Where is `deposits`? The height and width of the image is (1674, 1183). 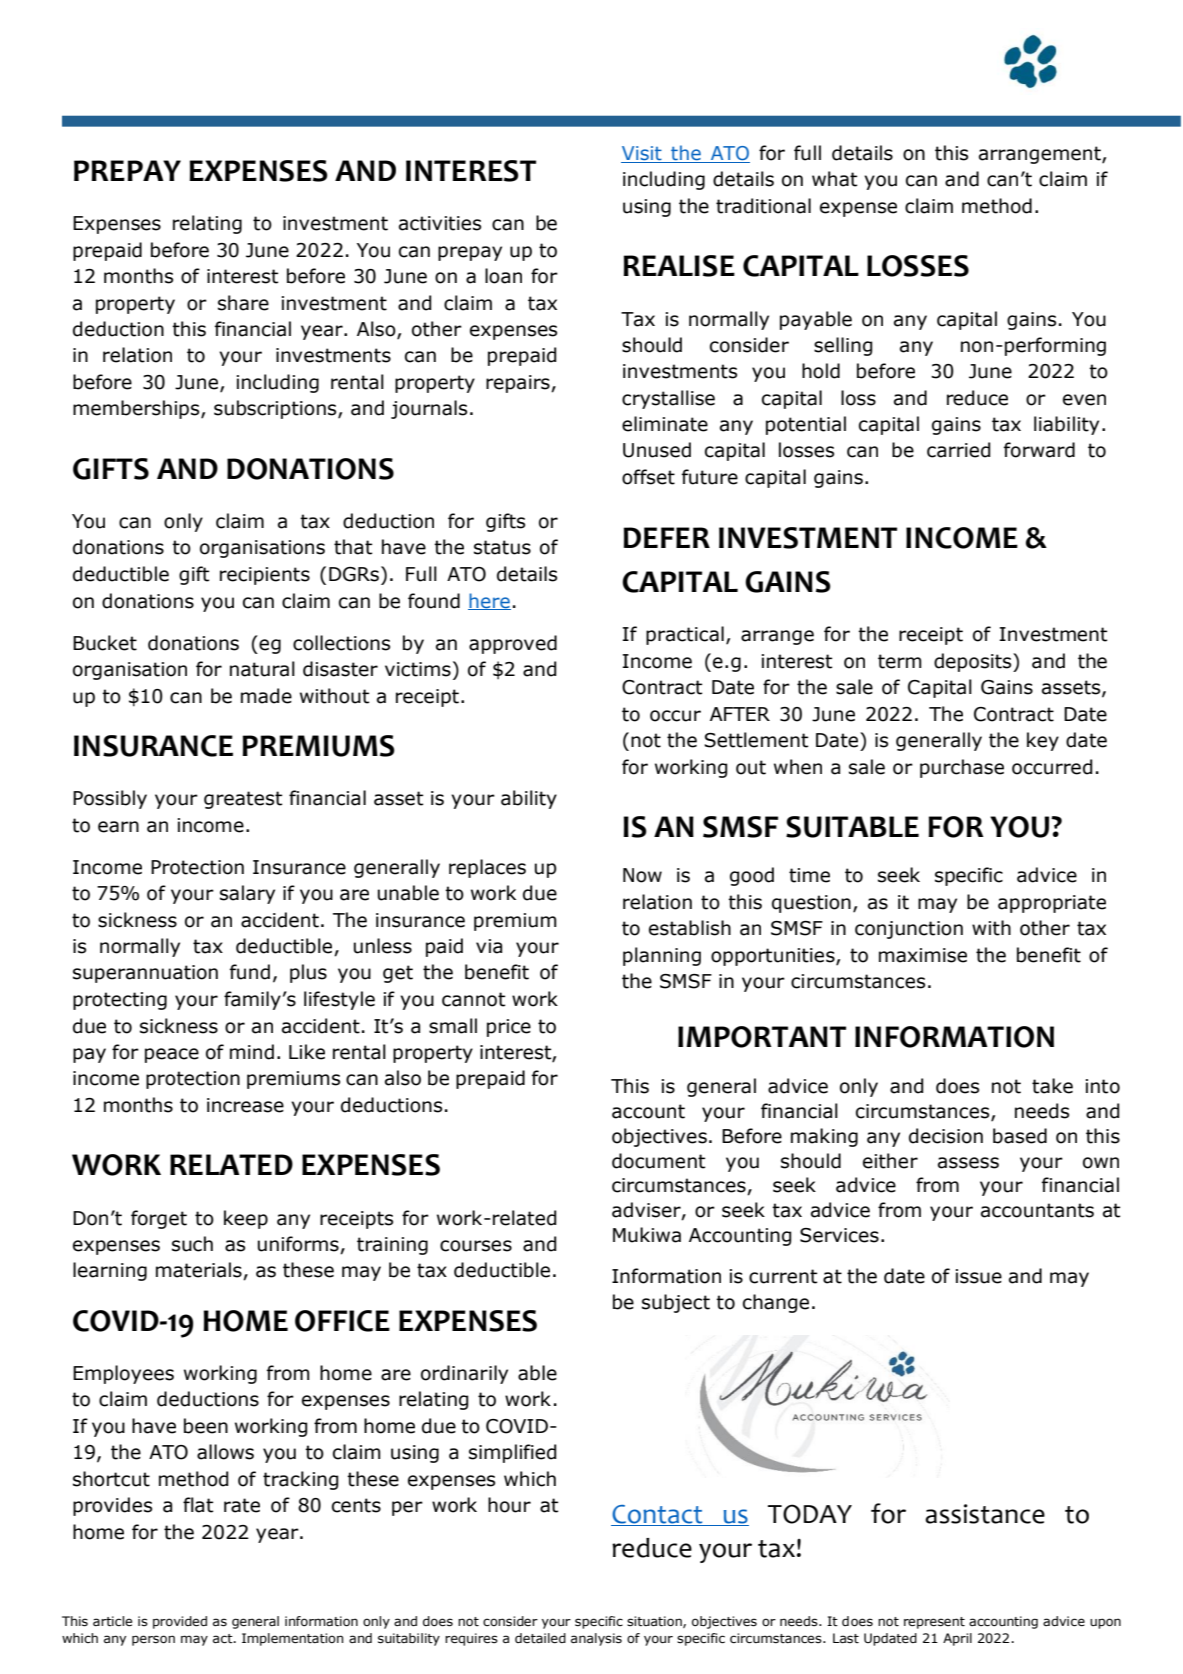
deposits is located at coordinates (974, 662).
